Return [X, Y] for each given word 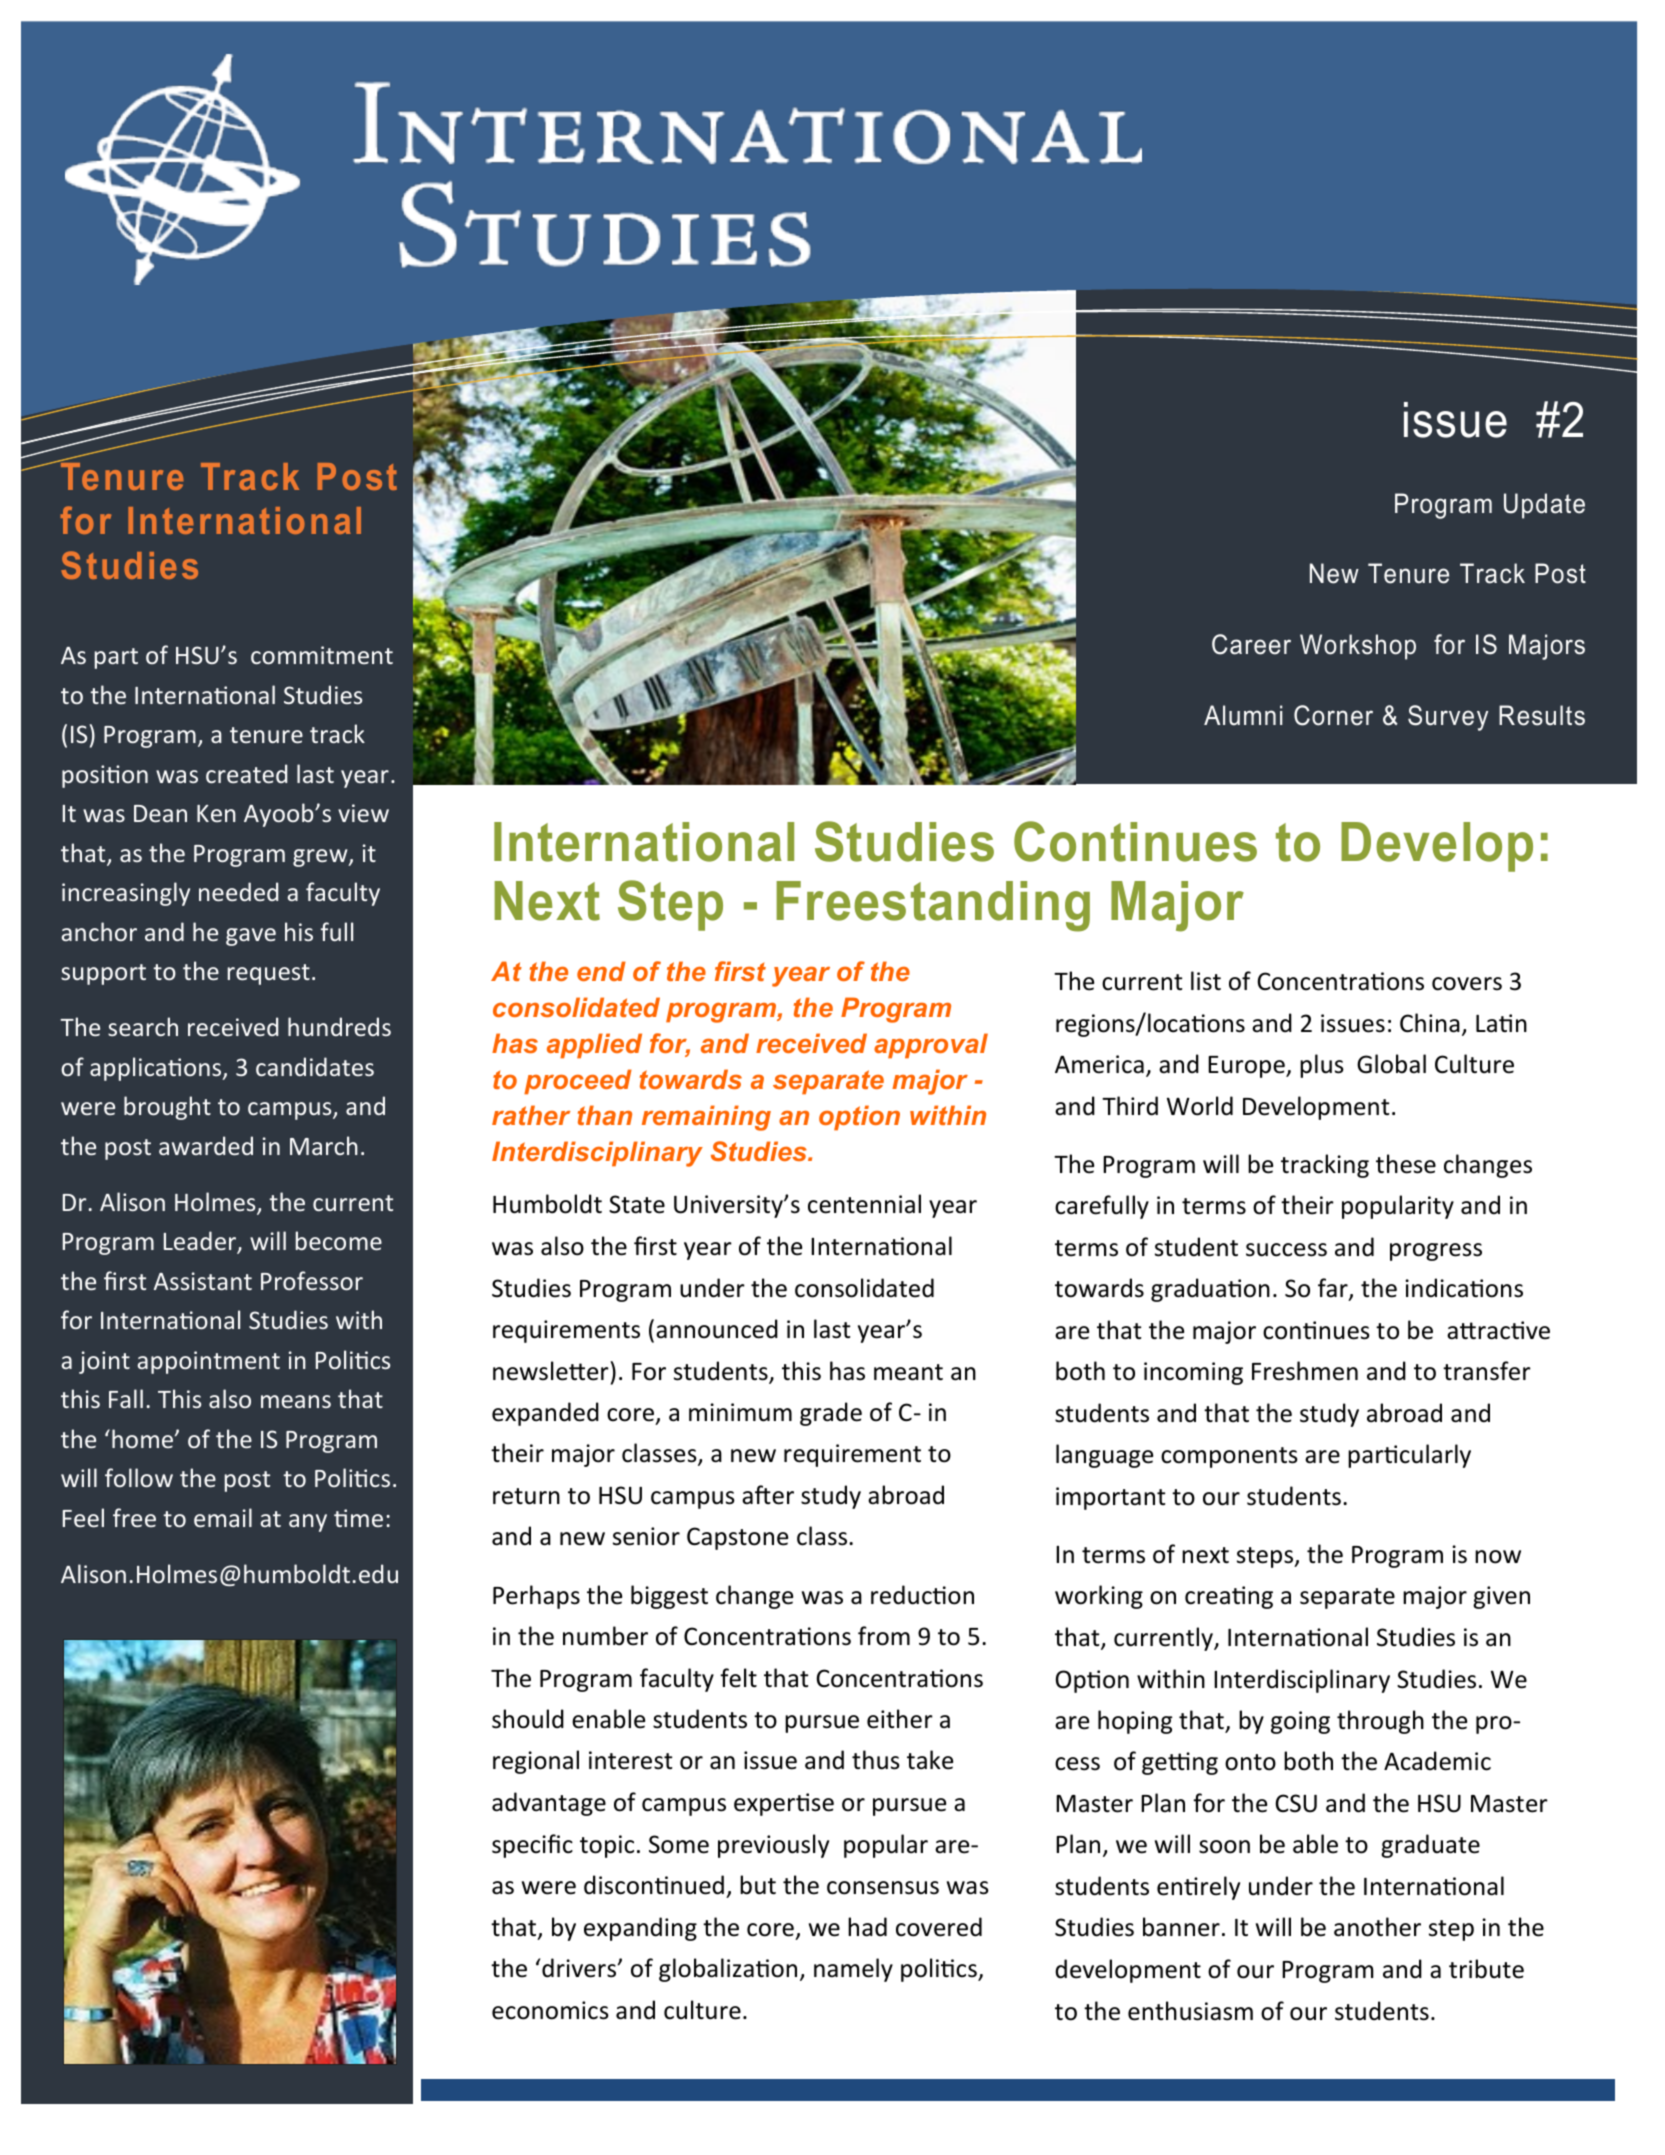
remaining [706, 1118]
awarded [206, 1145]
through [1380, 1722]
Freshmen [1305, 1371]
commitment [322, 655]
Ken [216, 813]
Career [1251, 644]
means [296, 1401]
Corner [1333, 715]
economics [550, 2010]
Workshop [1358, 647]
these [1406, 1164]
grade [831, 1414]
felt [738, 1678]
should [528, 1719]
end [601, 971]
